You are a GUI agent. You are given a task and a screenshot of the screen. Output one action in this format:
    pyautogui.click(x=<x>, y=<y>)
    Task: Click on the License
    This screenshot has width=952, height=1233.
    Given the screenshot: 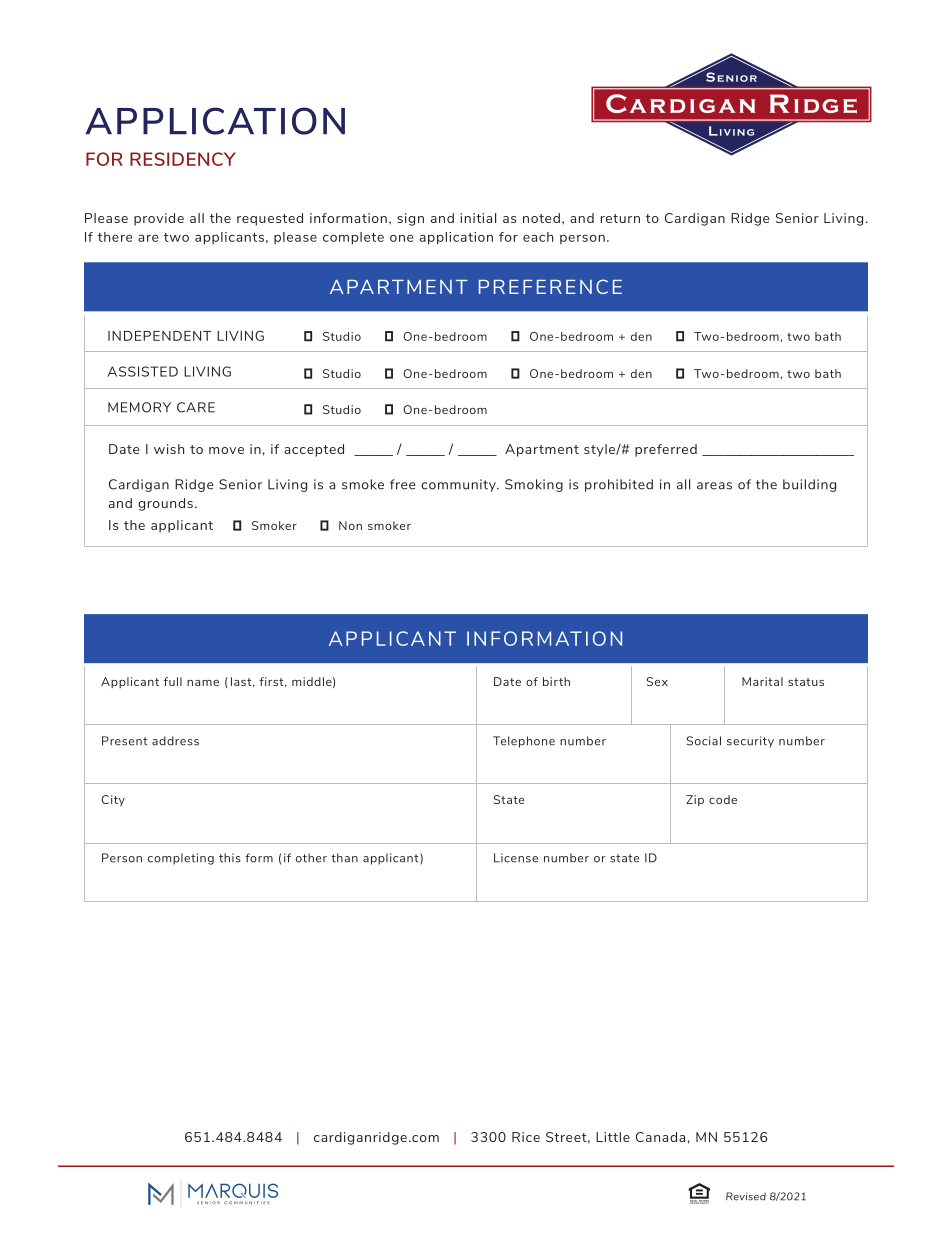 What is the action you would take?
    pyautogui.click(x=516, y=858)
